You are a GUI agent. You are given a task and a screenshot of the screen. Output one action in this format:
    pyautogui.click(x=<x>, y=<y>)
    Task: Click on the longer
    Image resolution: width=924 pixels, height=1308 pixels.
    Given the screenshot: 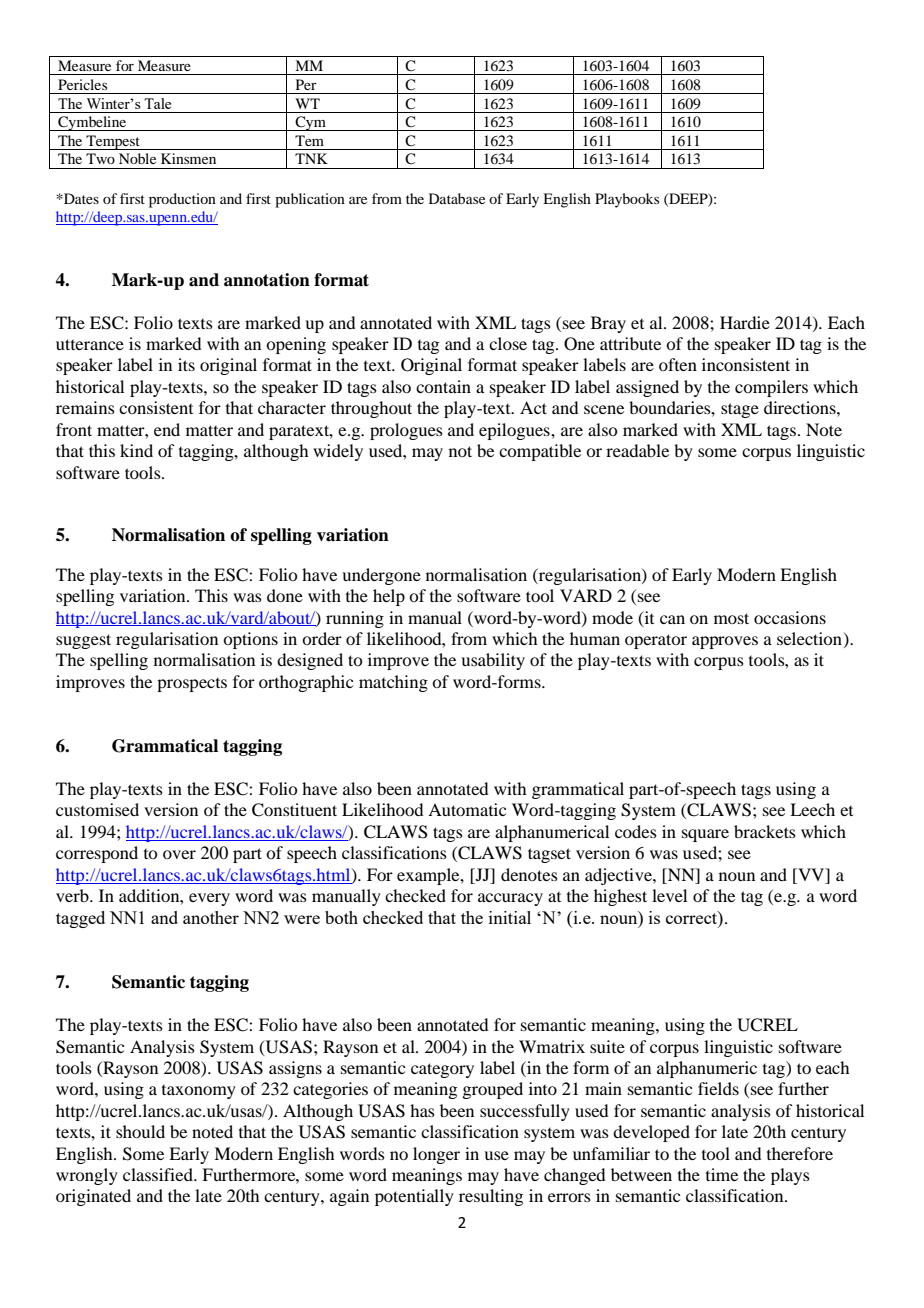 What is the action you would take?
    pyautogui.click(x=436, y=1155)
